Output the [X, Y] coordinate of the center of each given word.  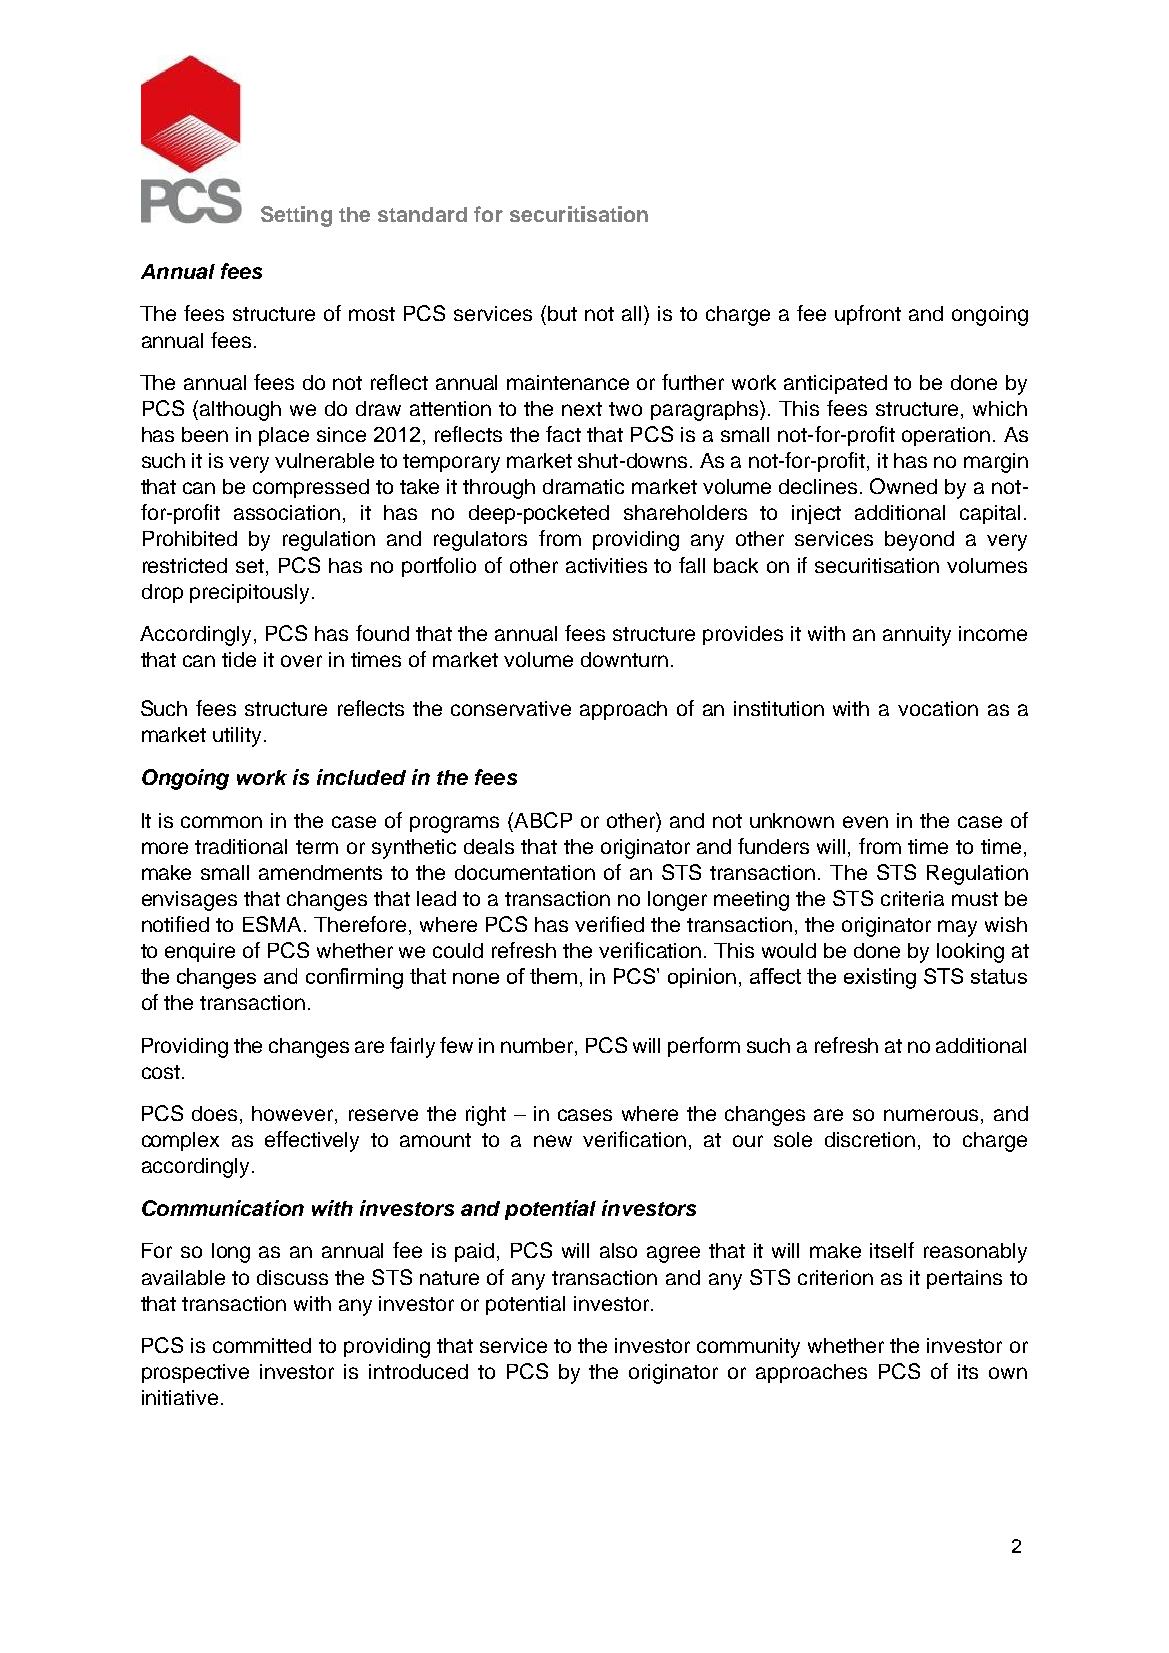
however [294, 1115]
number [538, 1045]
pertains [964, 1279]
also [618, 1250]
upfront [868, 315]
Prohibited [190, 538]
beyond [919, 541]
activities [606, 565]
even [865, 822]
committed [262, 1345]
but [562, 313]
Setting [296, 216]
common [221, 822]
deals [489, 846]
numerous [931, 1115]
